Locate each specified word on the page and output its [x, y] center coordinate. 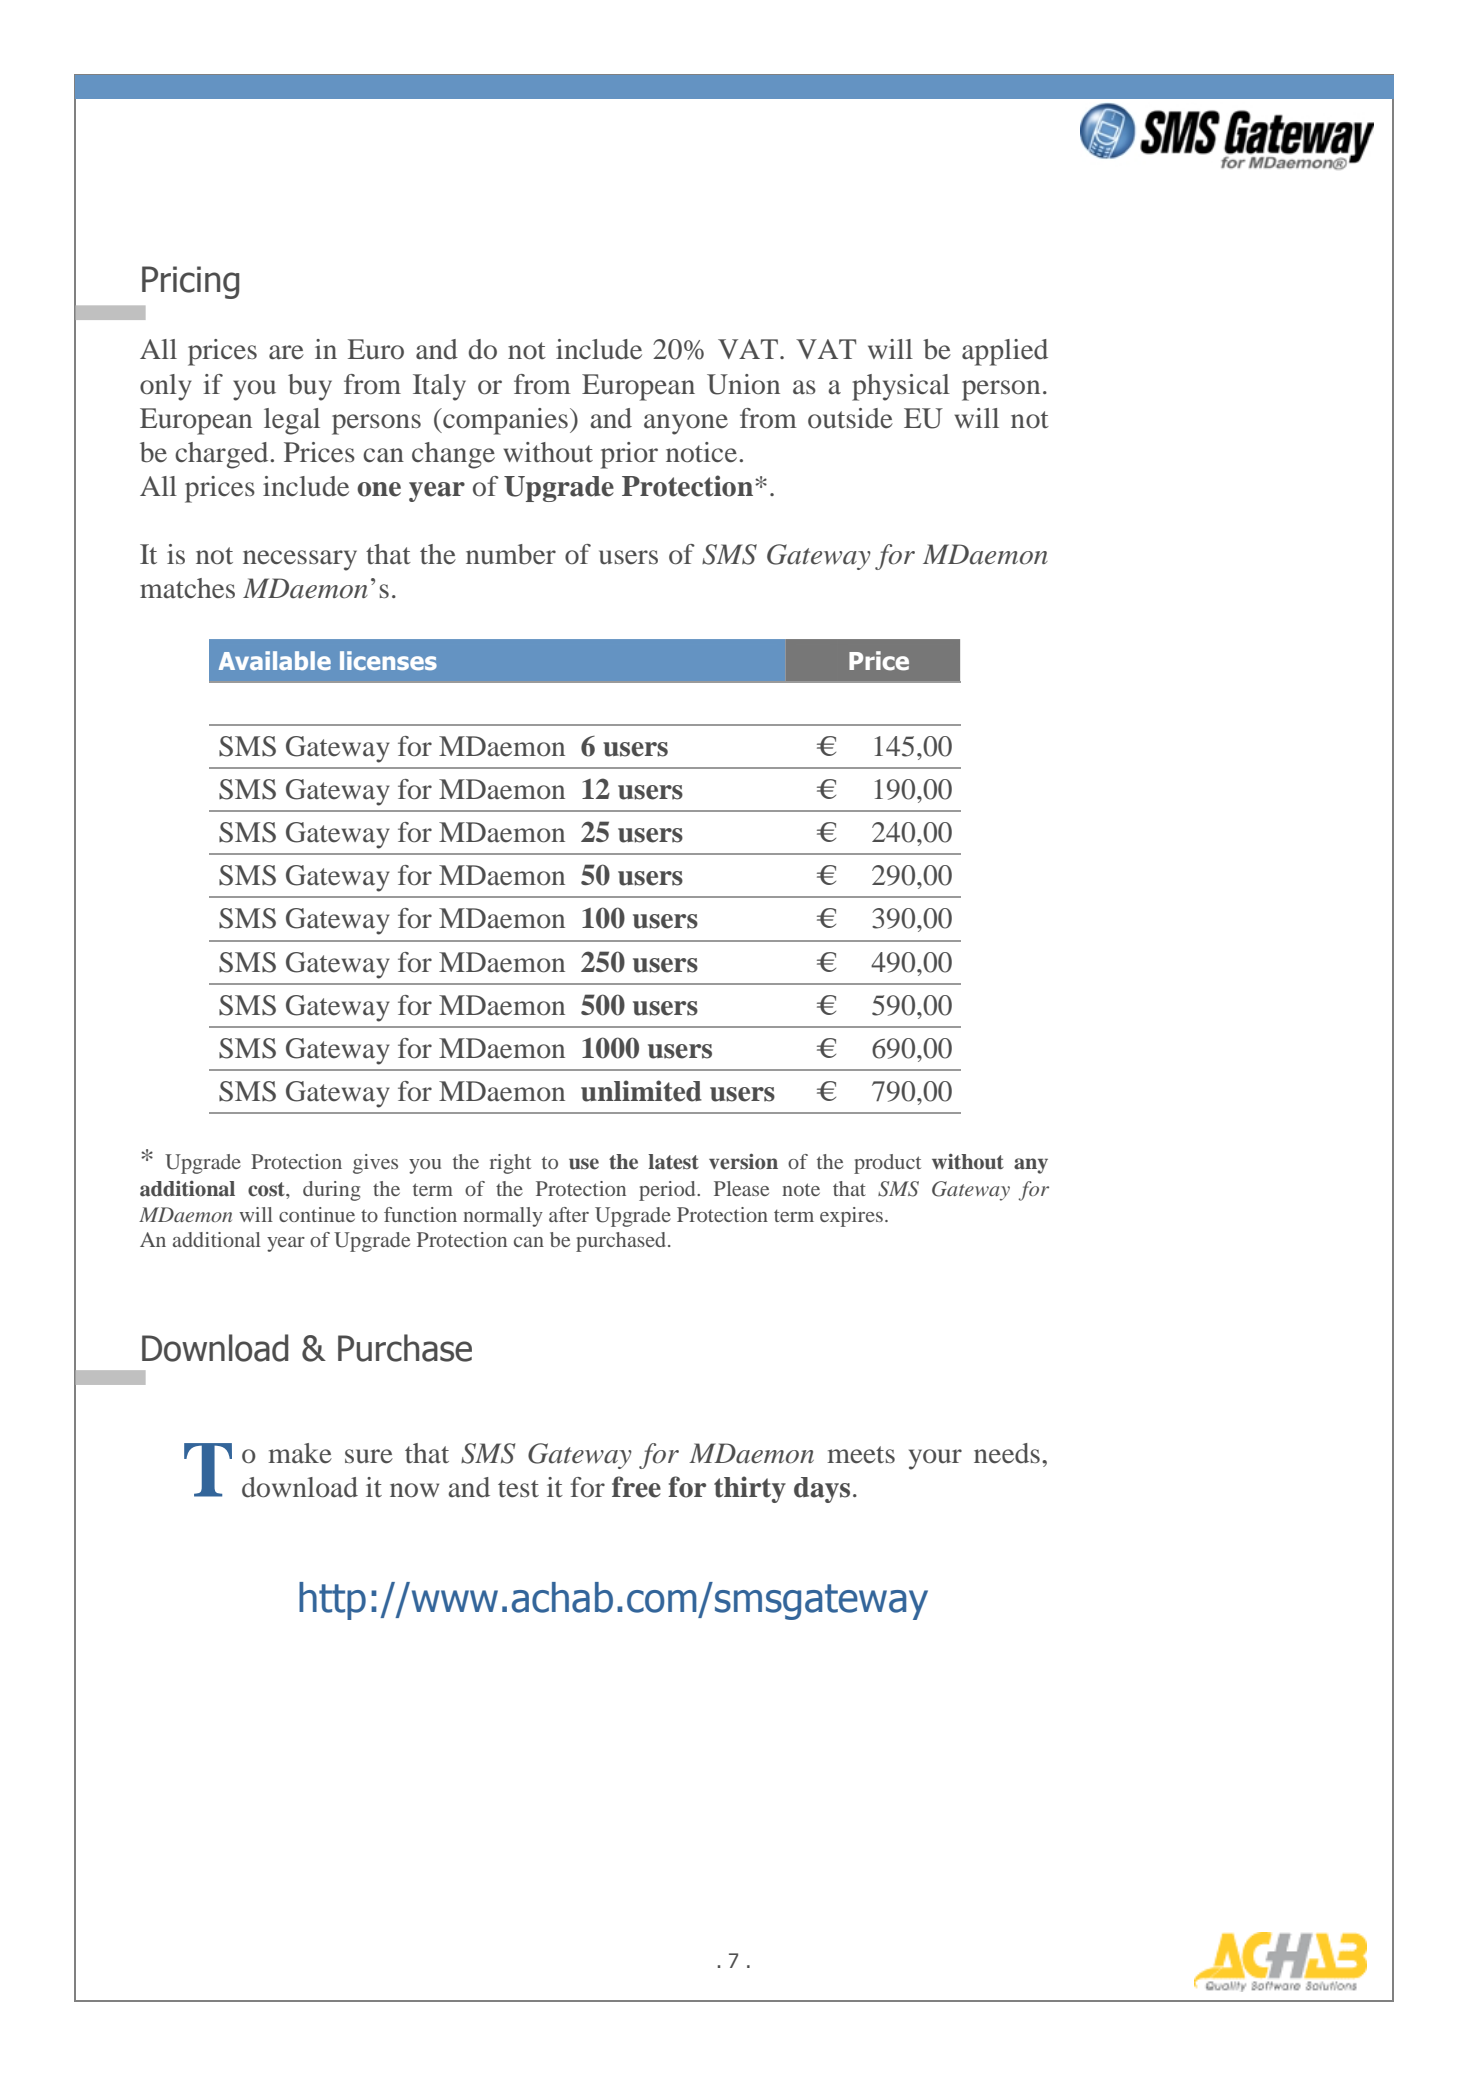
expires [851, 1217]
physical [901, 387]
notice [701, 452]
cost [267, 1189]
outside [850, 418]
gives [375, 1164]
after [569, 1214]
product [887, 1164]
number [511, 554]
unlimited [641, 1091]
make [300, 1453]
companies [504, 421]
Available [275, 660]
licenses [388, 660]
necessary [300, 560]
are [286, 352]
